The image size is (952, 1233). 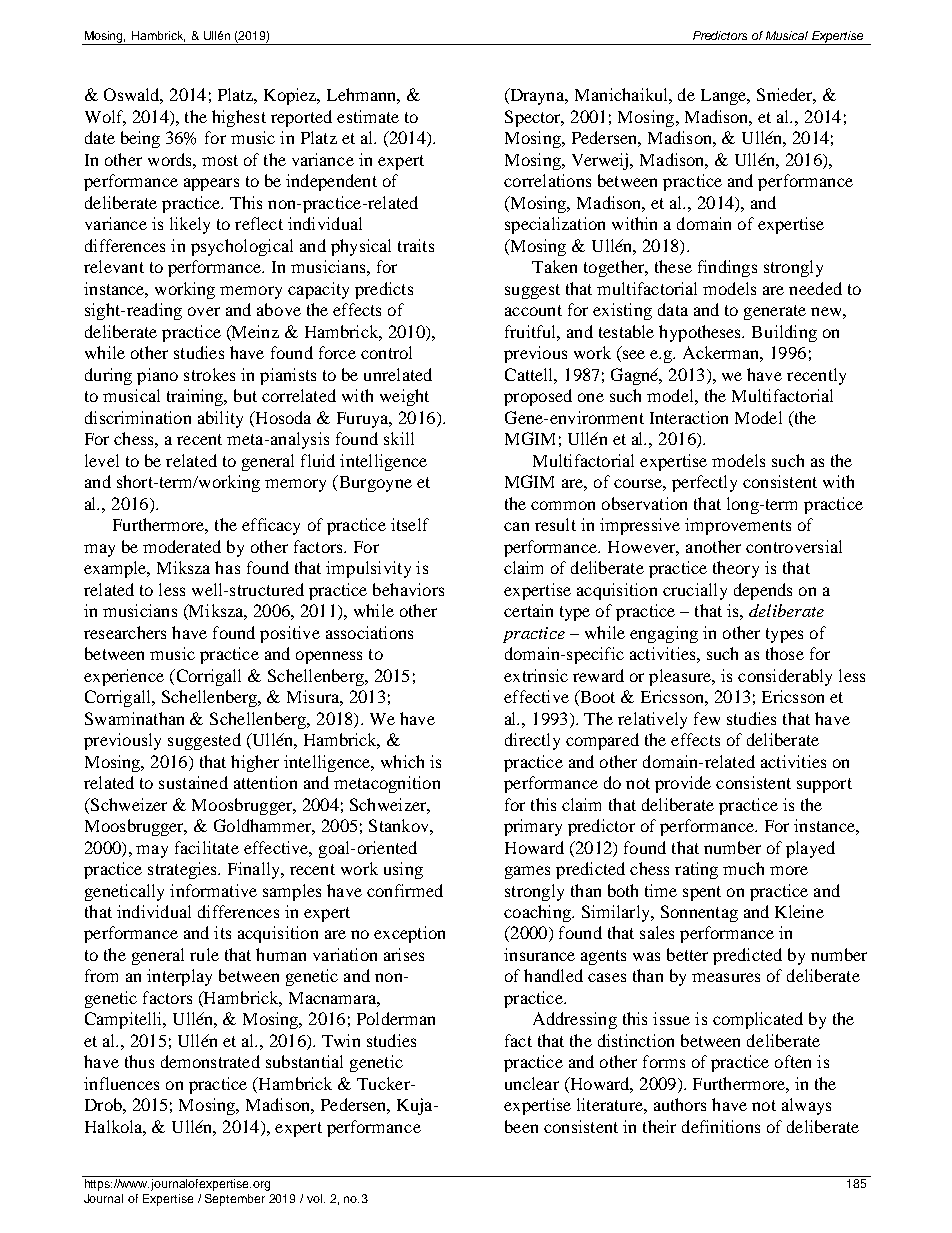 What do you see at coordinates (235, 1200) in the screenshot?
I see `September` at bounding box center [235, 1200].
